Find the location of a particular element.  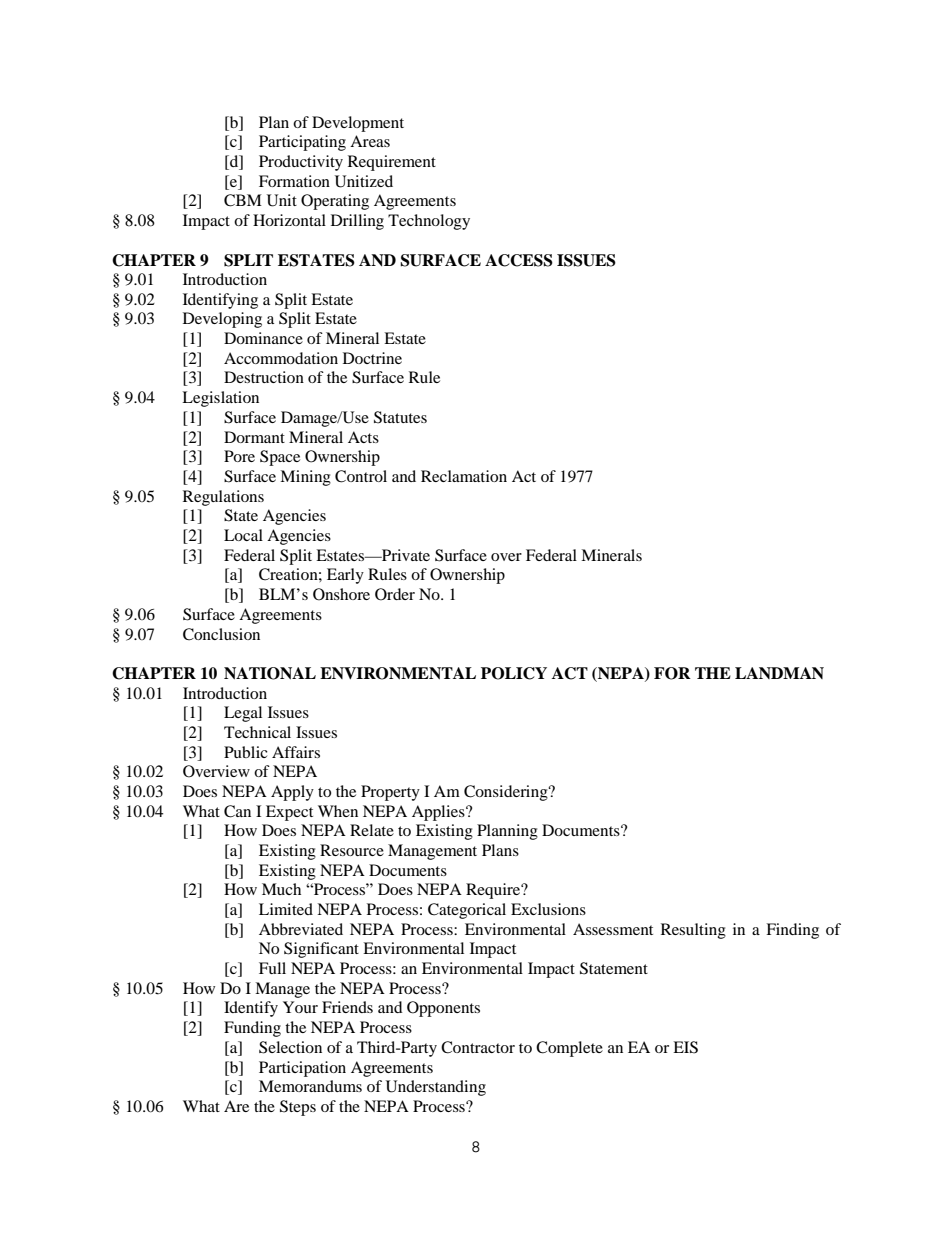

Destruction is located at coordinates (264, 377).
